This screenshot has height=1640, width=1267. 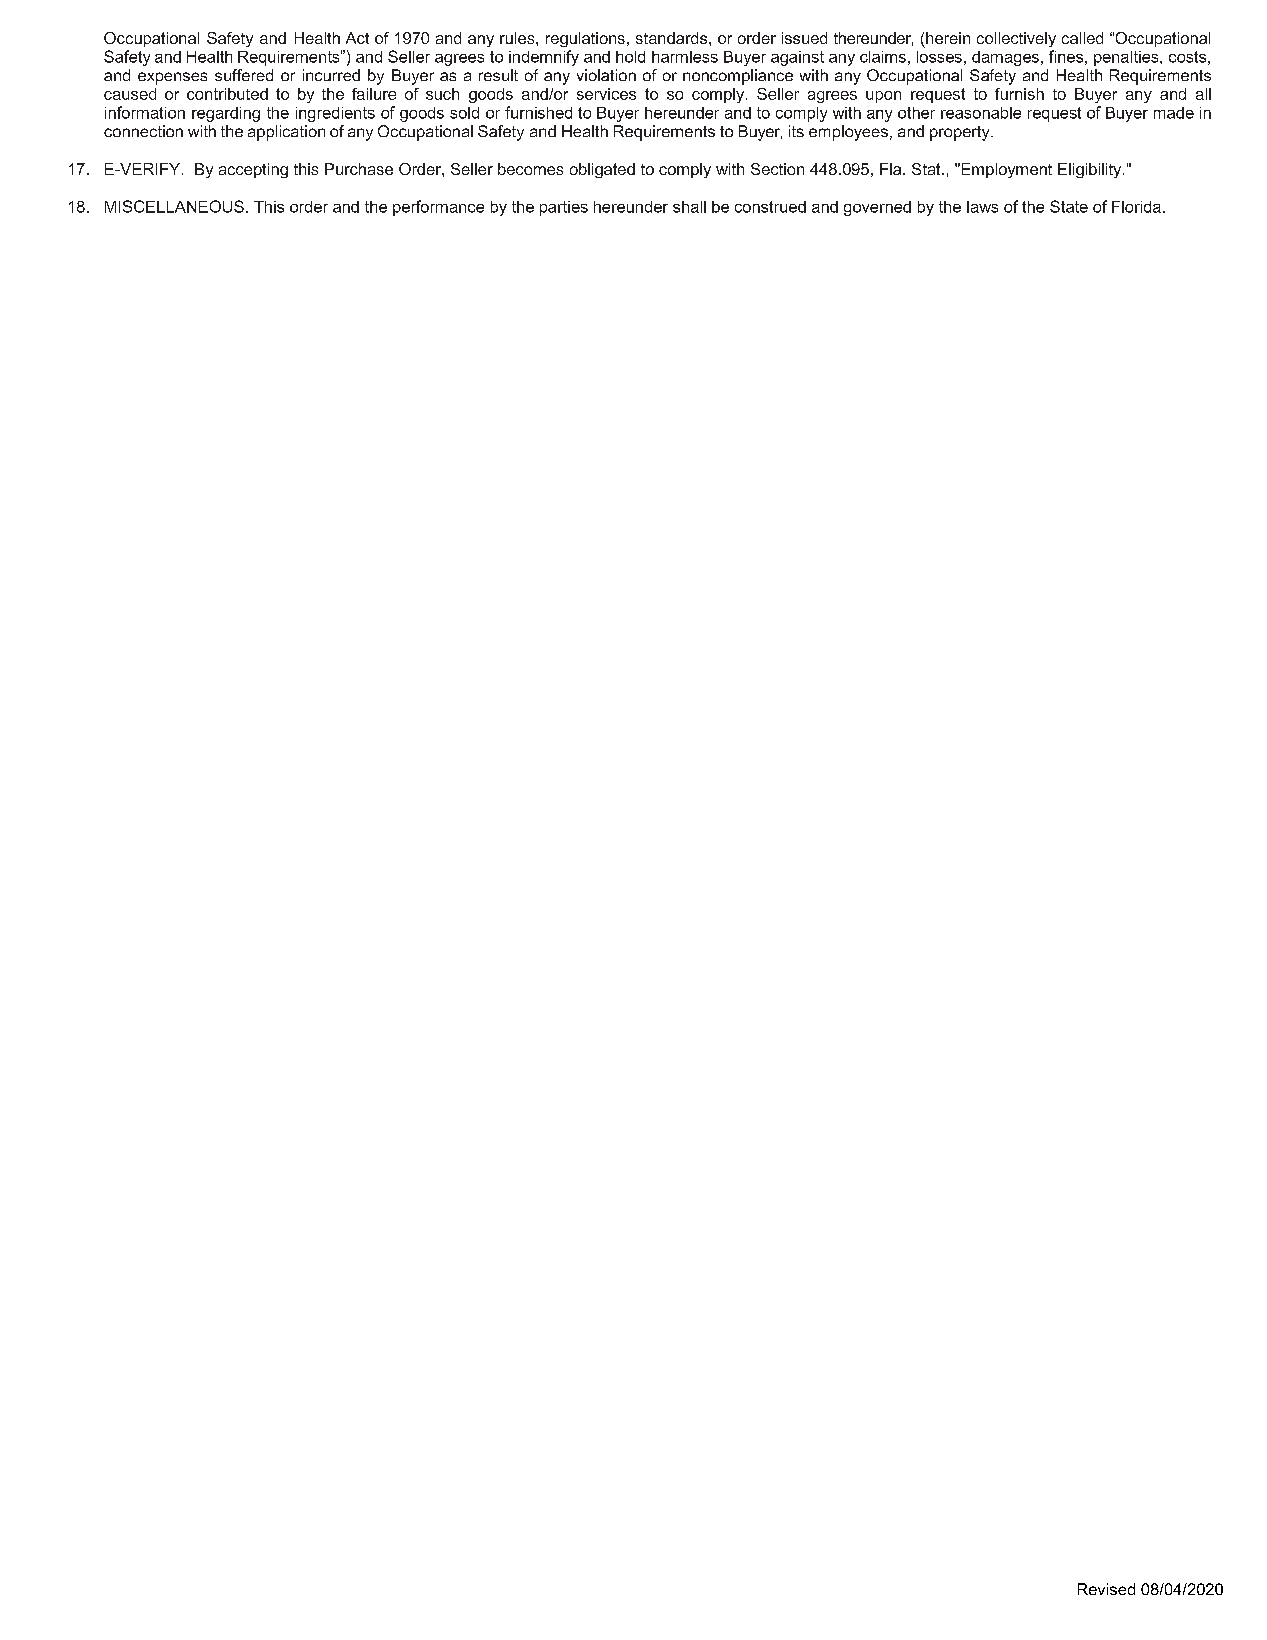 What do you see at coordinates (982, 207) in the screenshot?
I see `laws` at bounding box center [982, 207].
